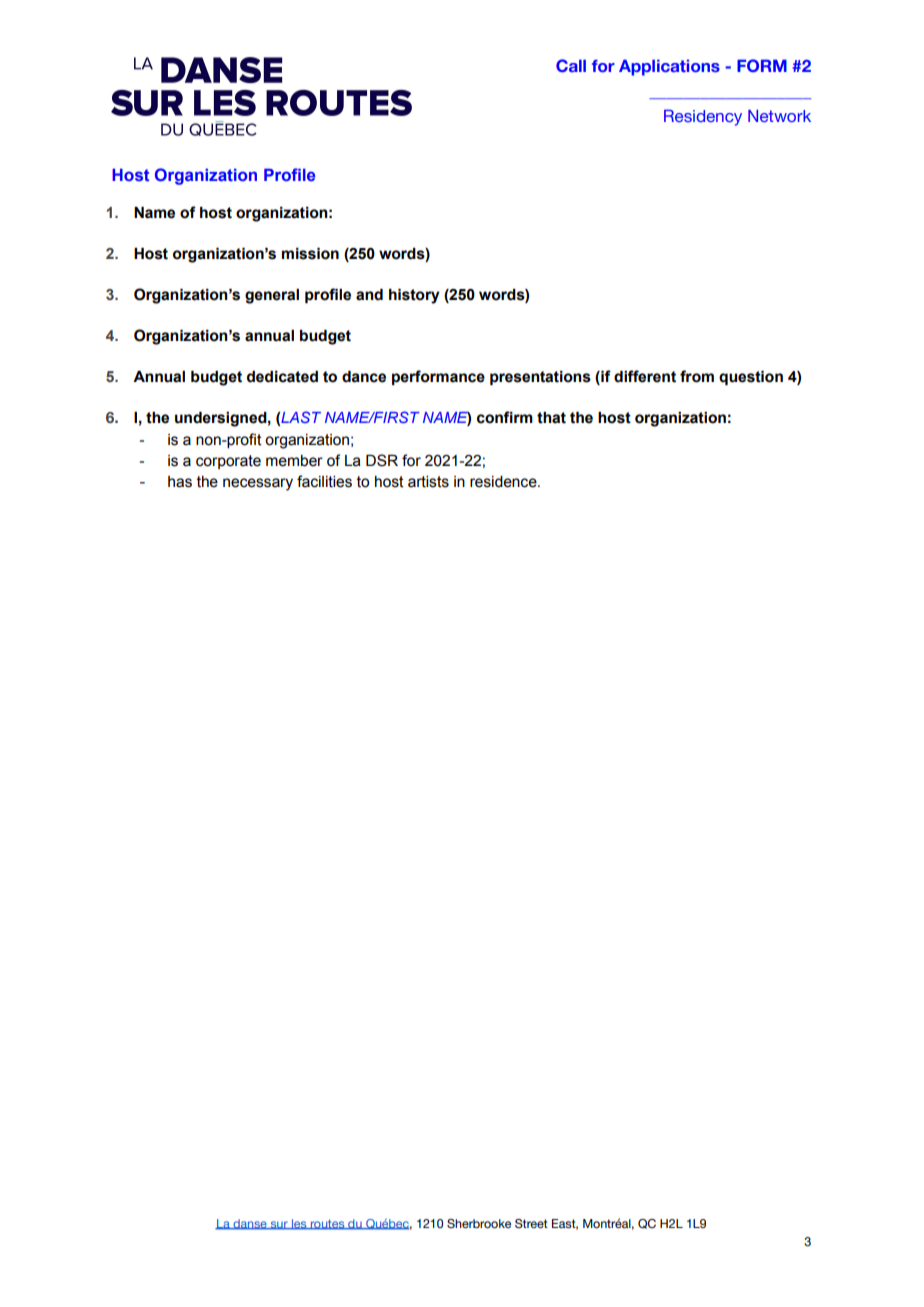  What do you see at coordinates (258, 484) in the page?
I see `necessary` at bounding box center [258, 484].
